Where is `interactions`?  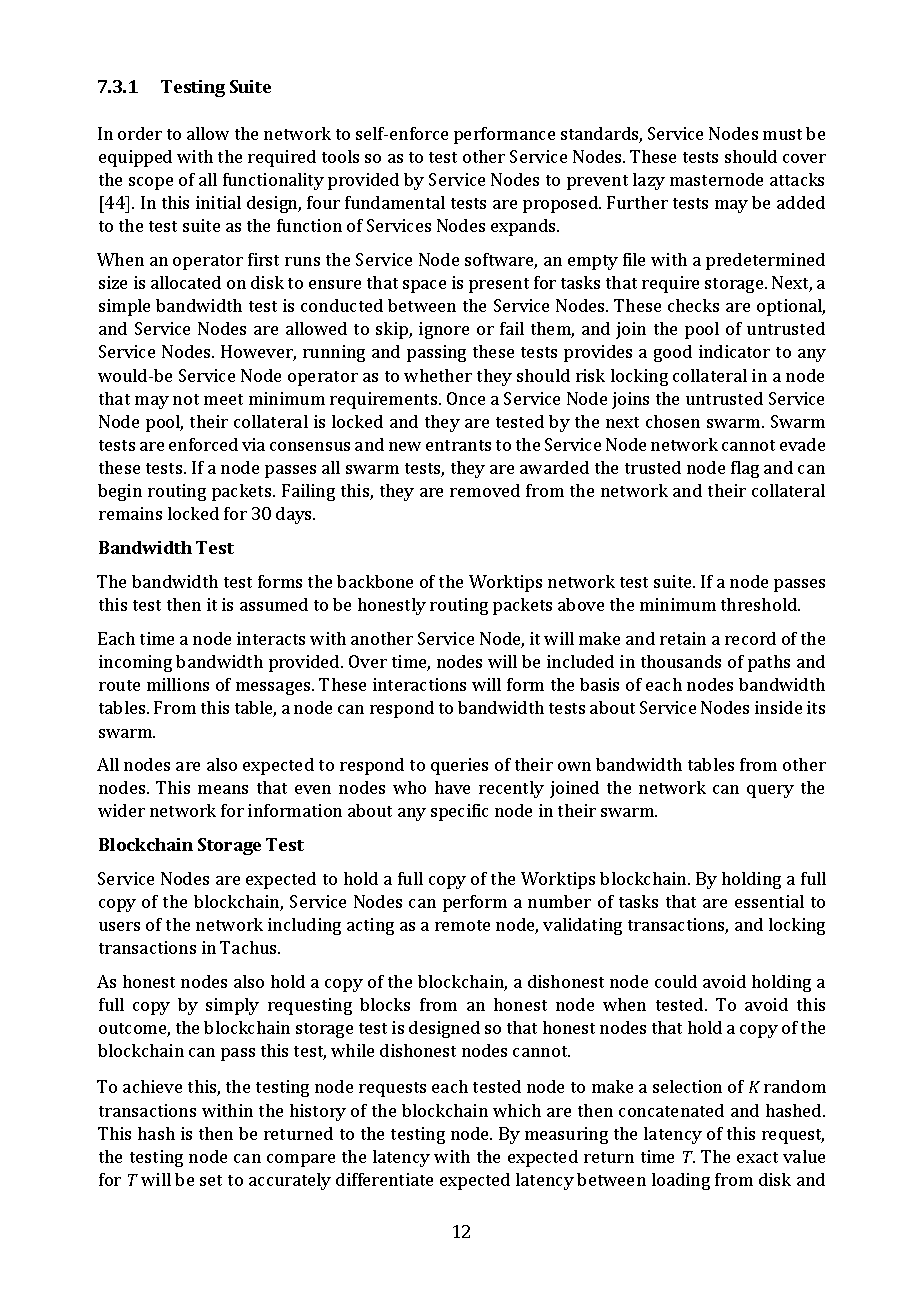
interactions is located at coordinates (419, 684).
